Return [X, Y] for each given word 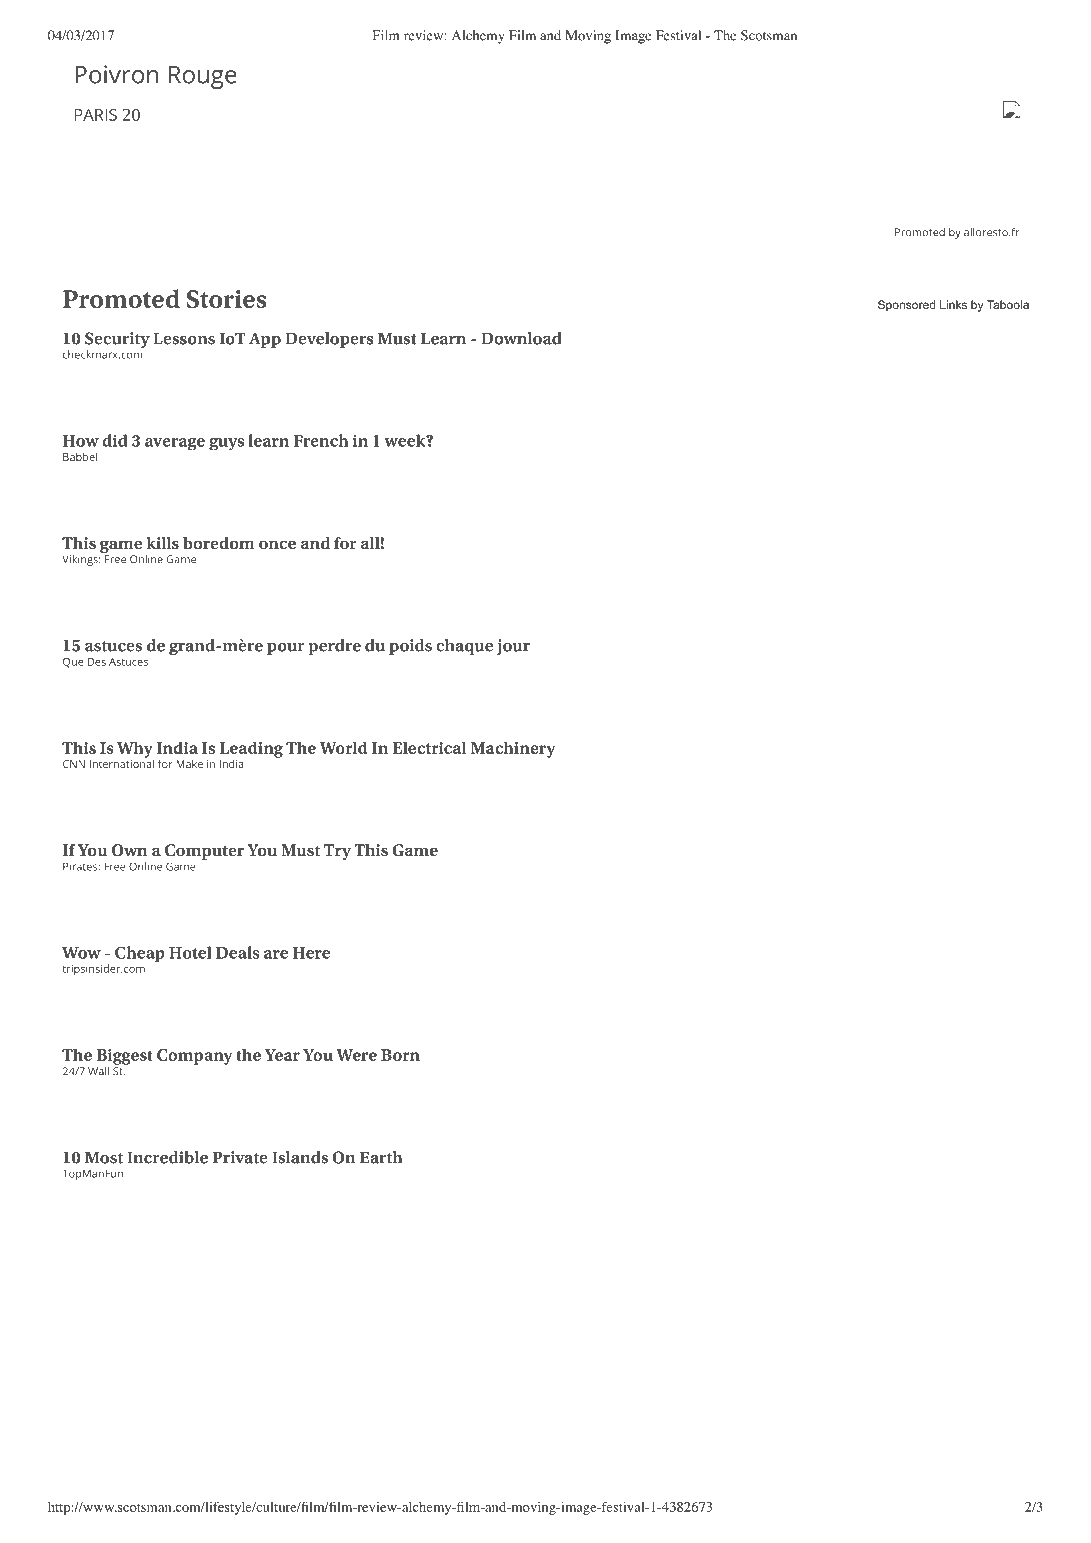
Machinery [513, 749]
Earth [381, 1157]
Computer [204, 852]
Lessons [184, 339]
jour [513, 647]
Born [400, 1055]
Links [953, 304]
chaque [464, 647]
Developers [329, 340]
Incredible [167, 1157]
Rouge [203, 77]
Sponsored [906, 306]
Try [337, 852]
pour [286, 649]
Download [521, 338]
